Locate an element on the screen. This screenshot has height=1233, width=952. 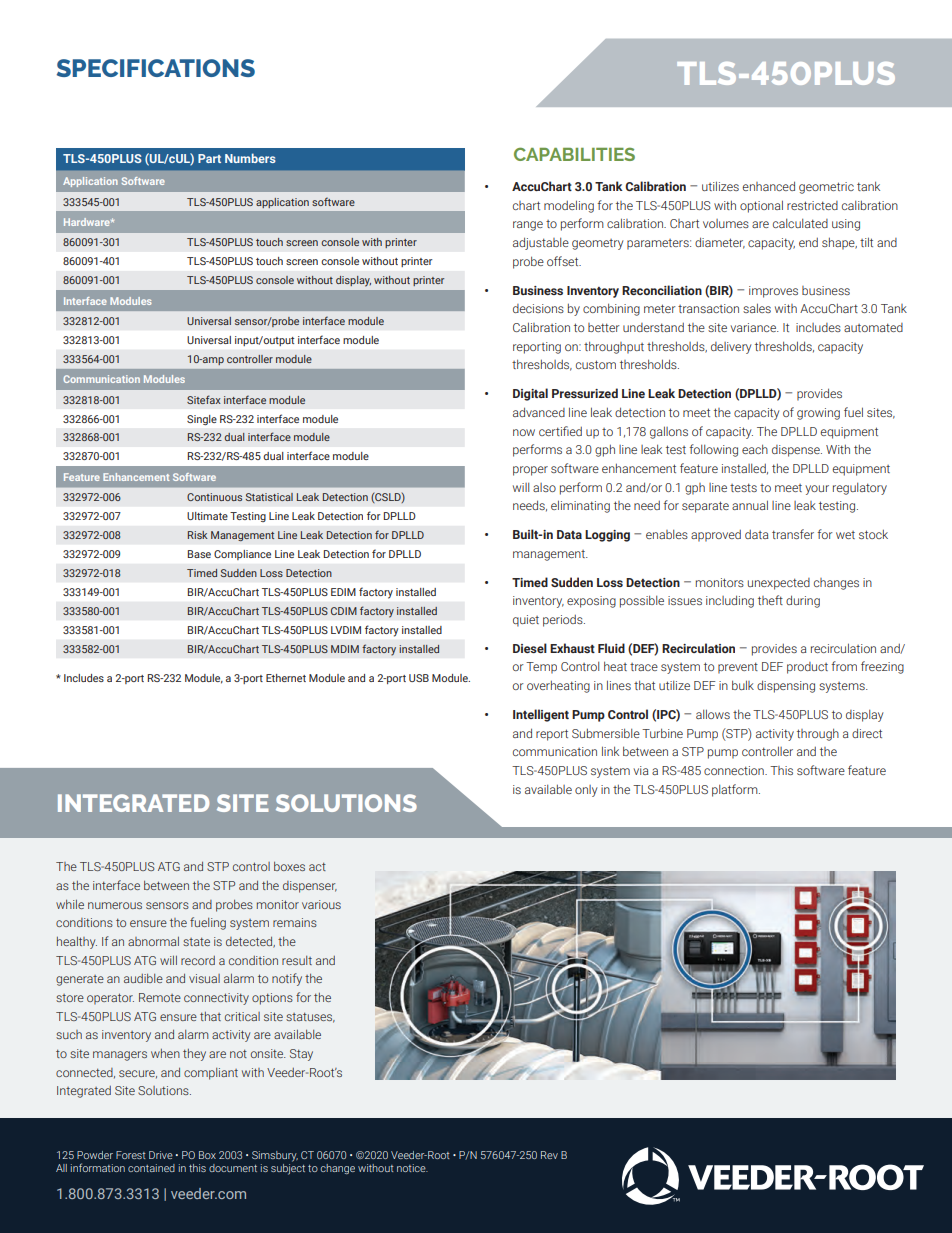
enhanced is located at coordinates (769, 186).
